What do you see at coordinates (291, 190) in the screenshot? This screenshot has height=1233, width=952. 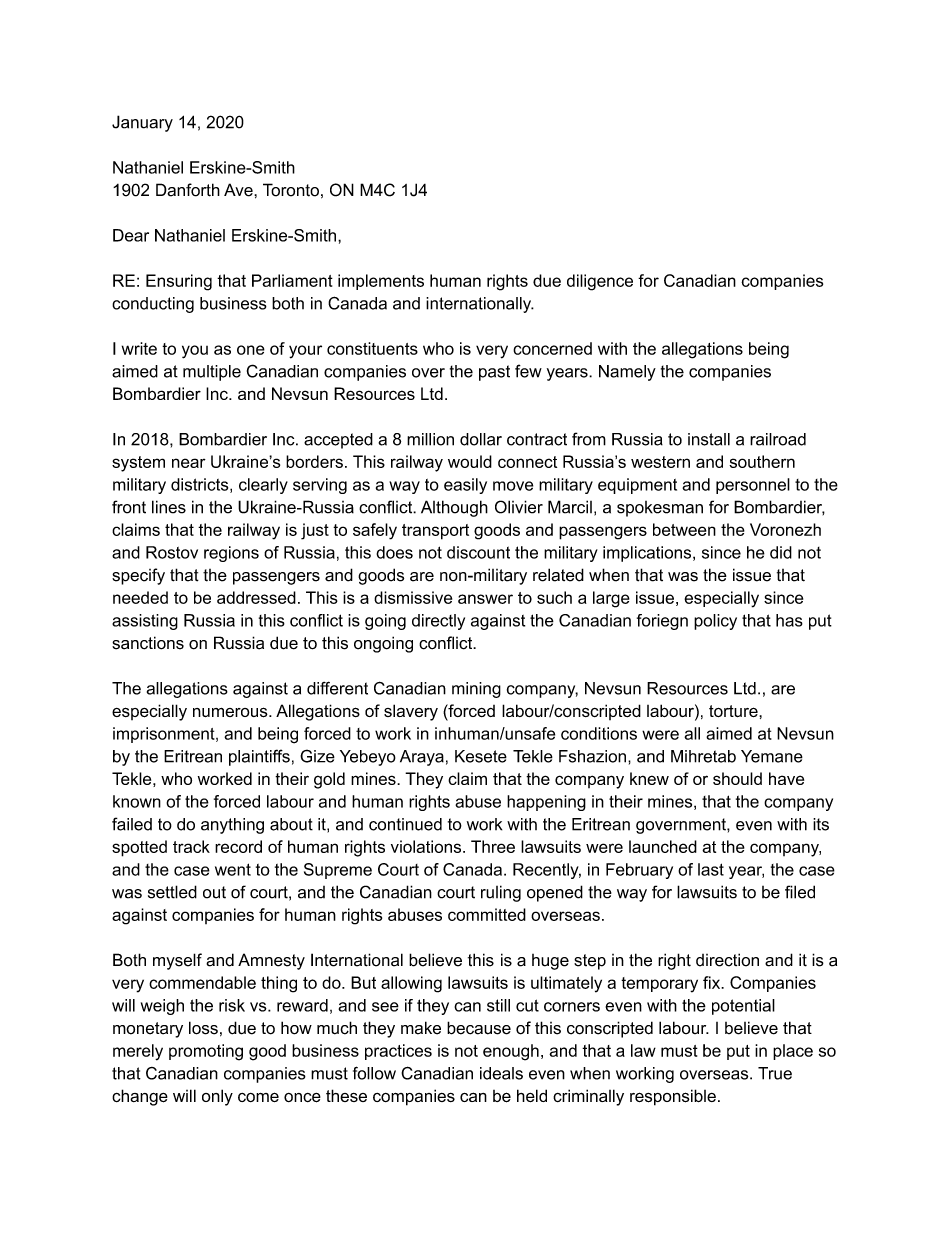 I see `Toronto` at bounding box center [291, 190].
